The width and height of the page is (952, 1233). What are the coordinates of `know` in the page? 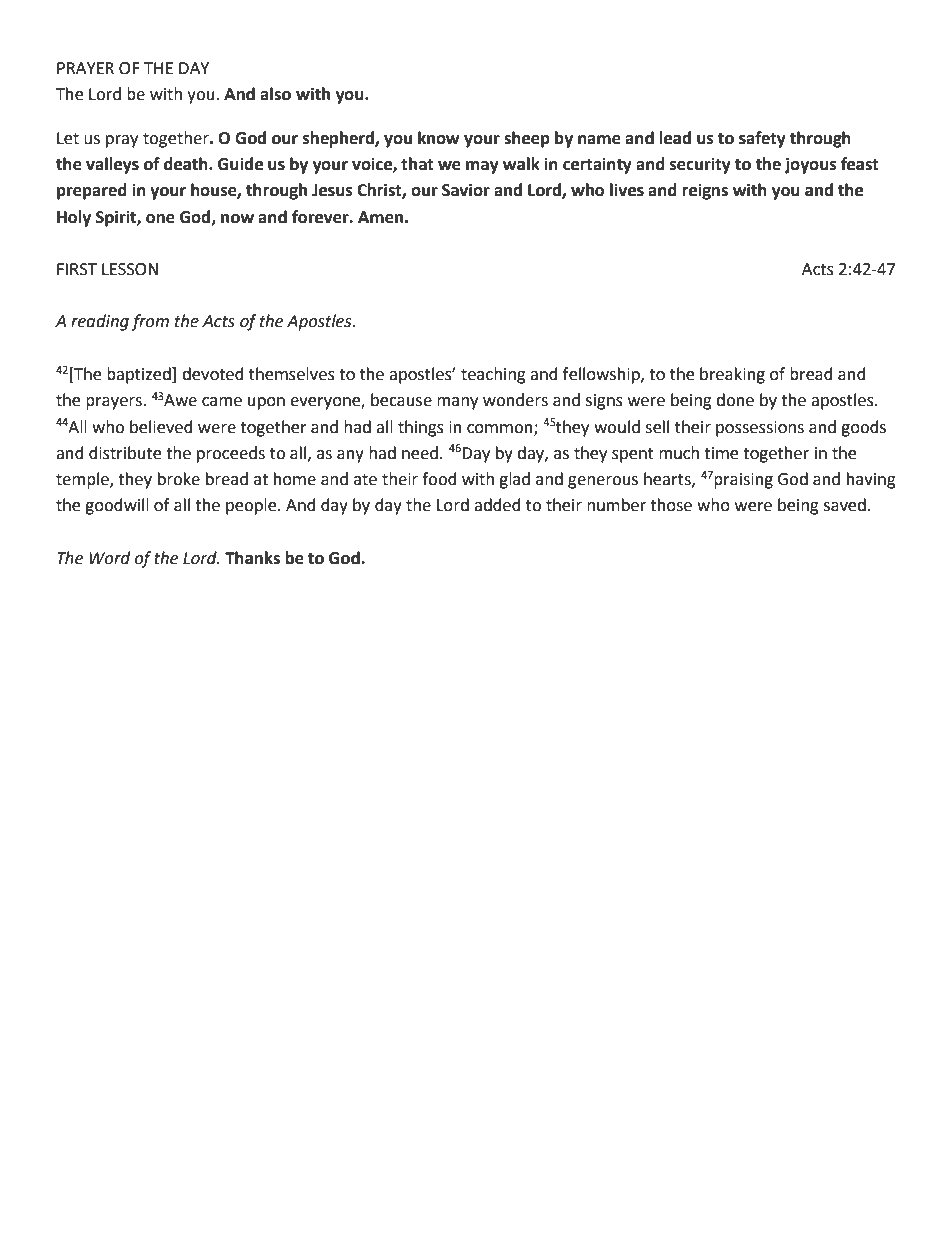 It's located at (439, 138).
